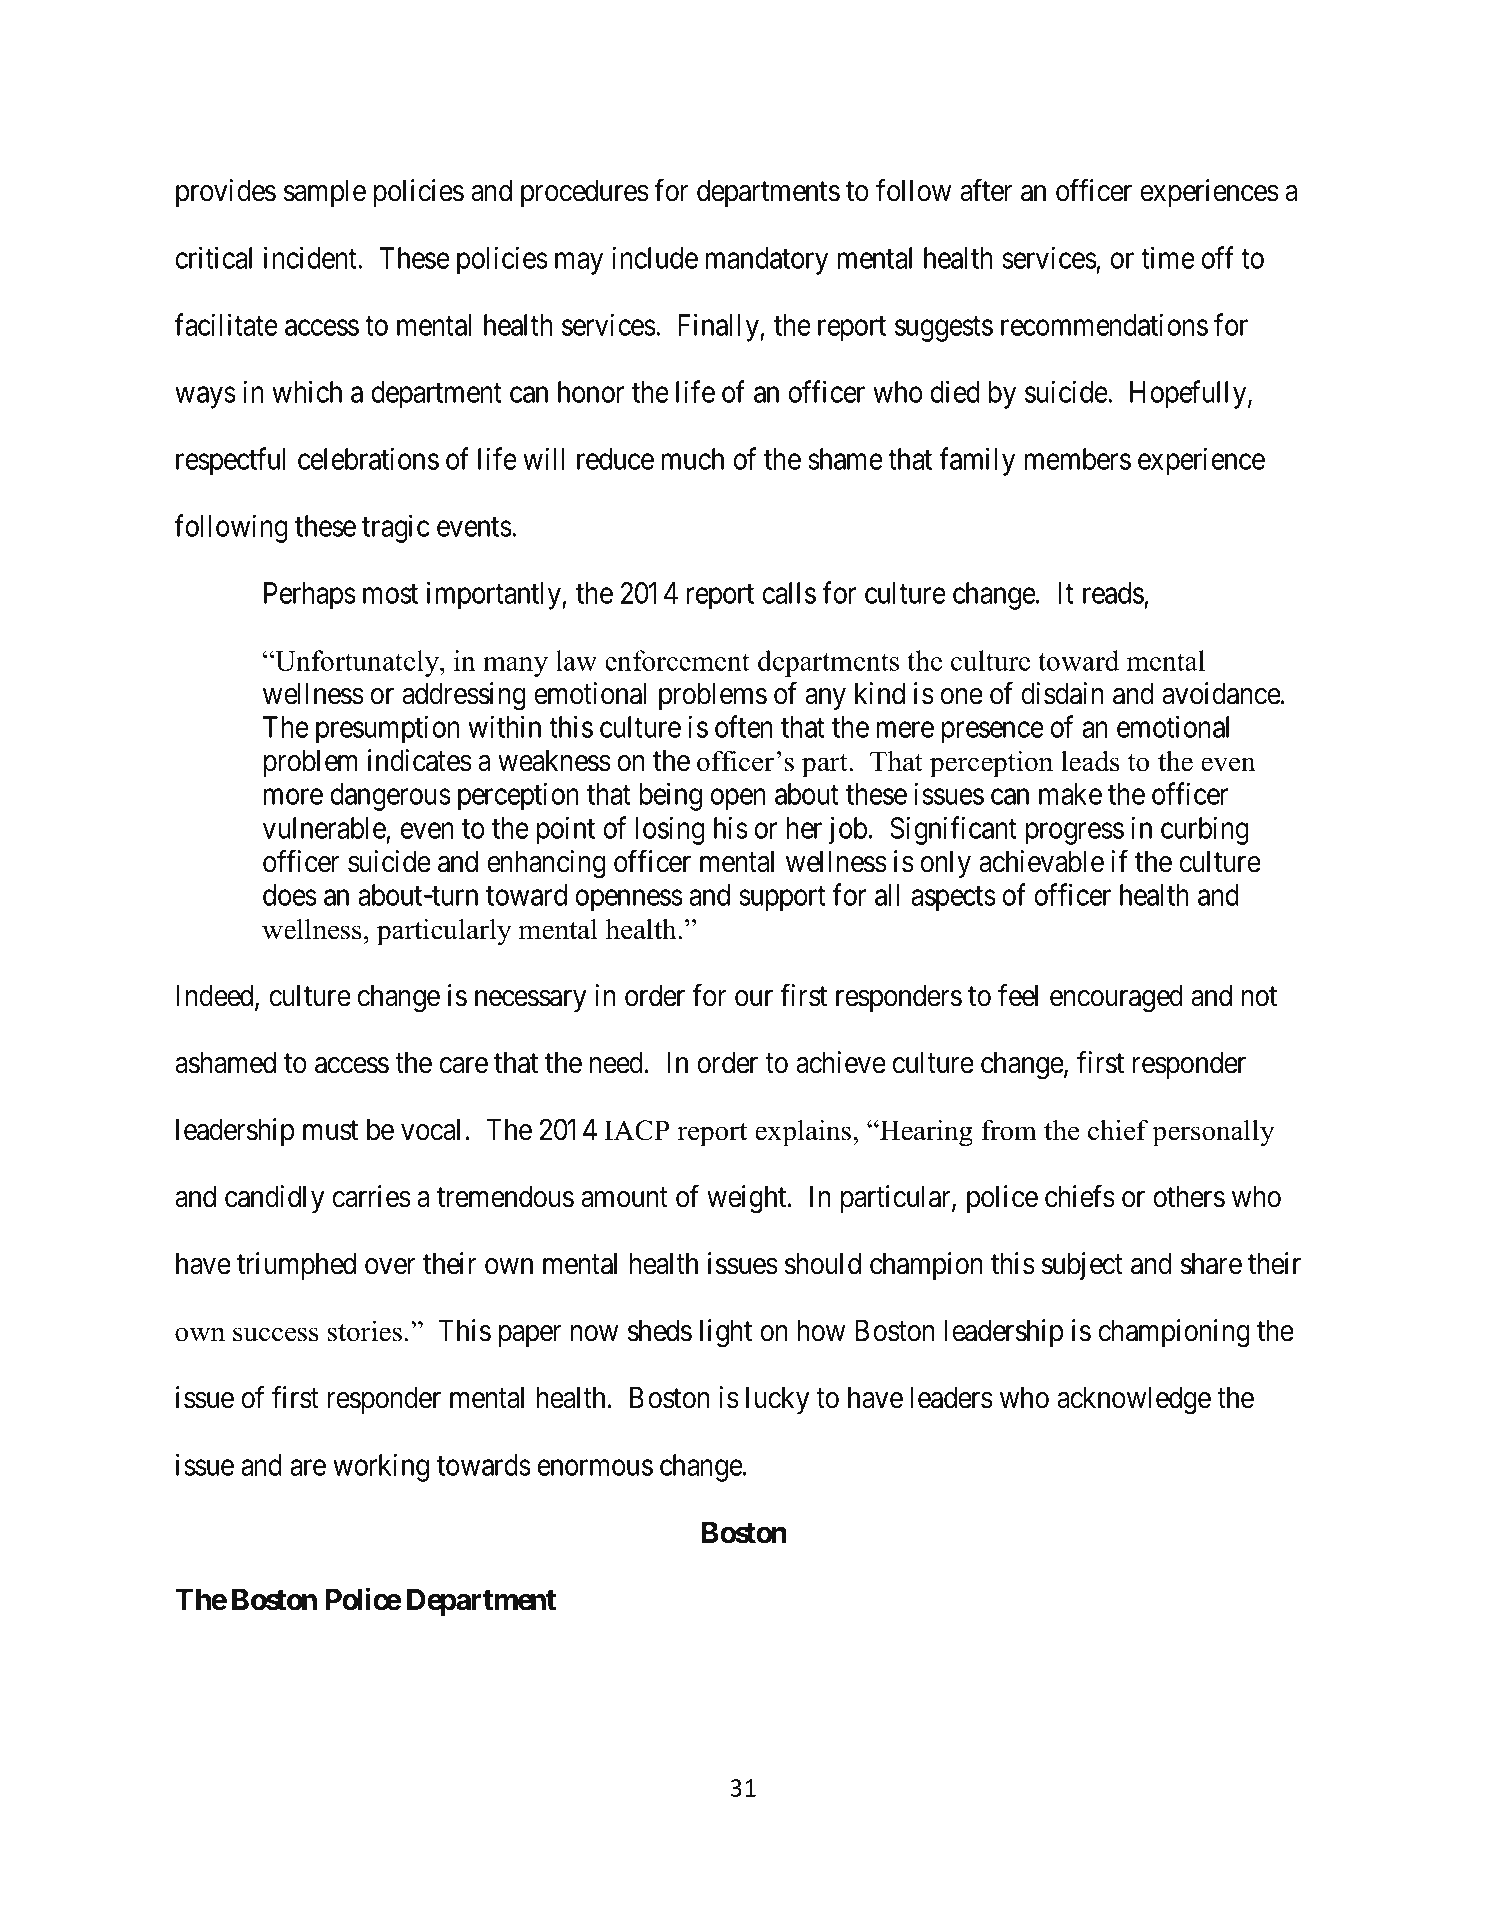 This screenshot has height=1924, width=1487. Describe the element at coordinates (804, 1133) in the screenshot. I see `explains` at that location.
